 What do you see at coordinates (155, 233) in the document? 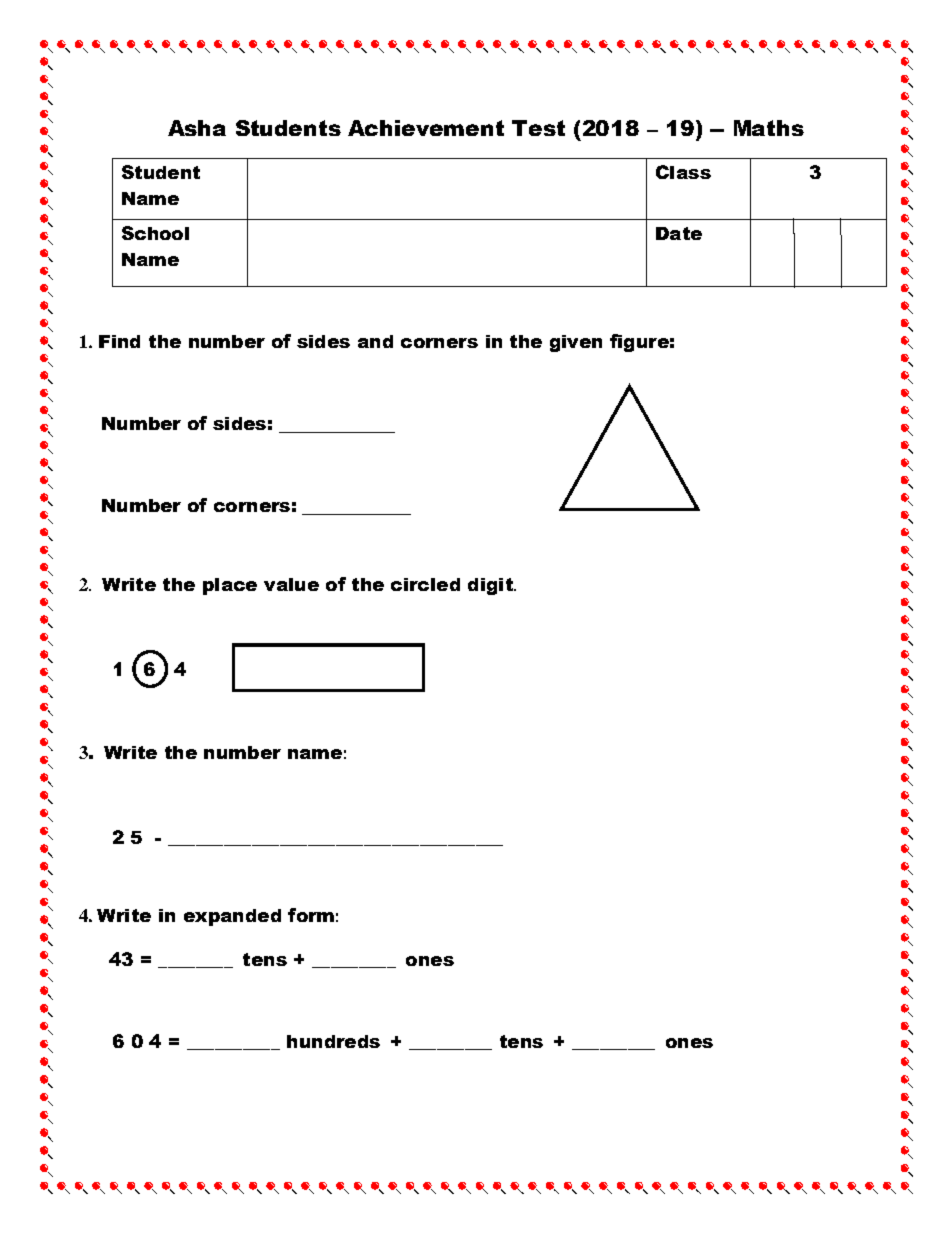
I see `School` at bounding box center [155, 233].
